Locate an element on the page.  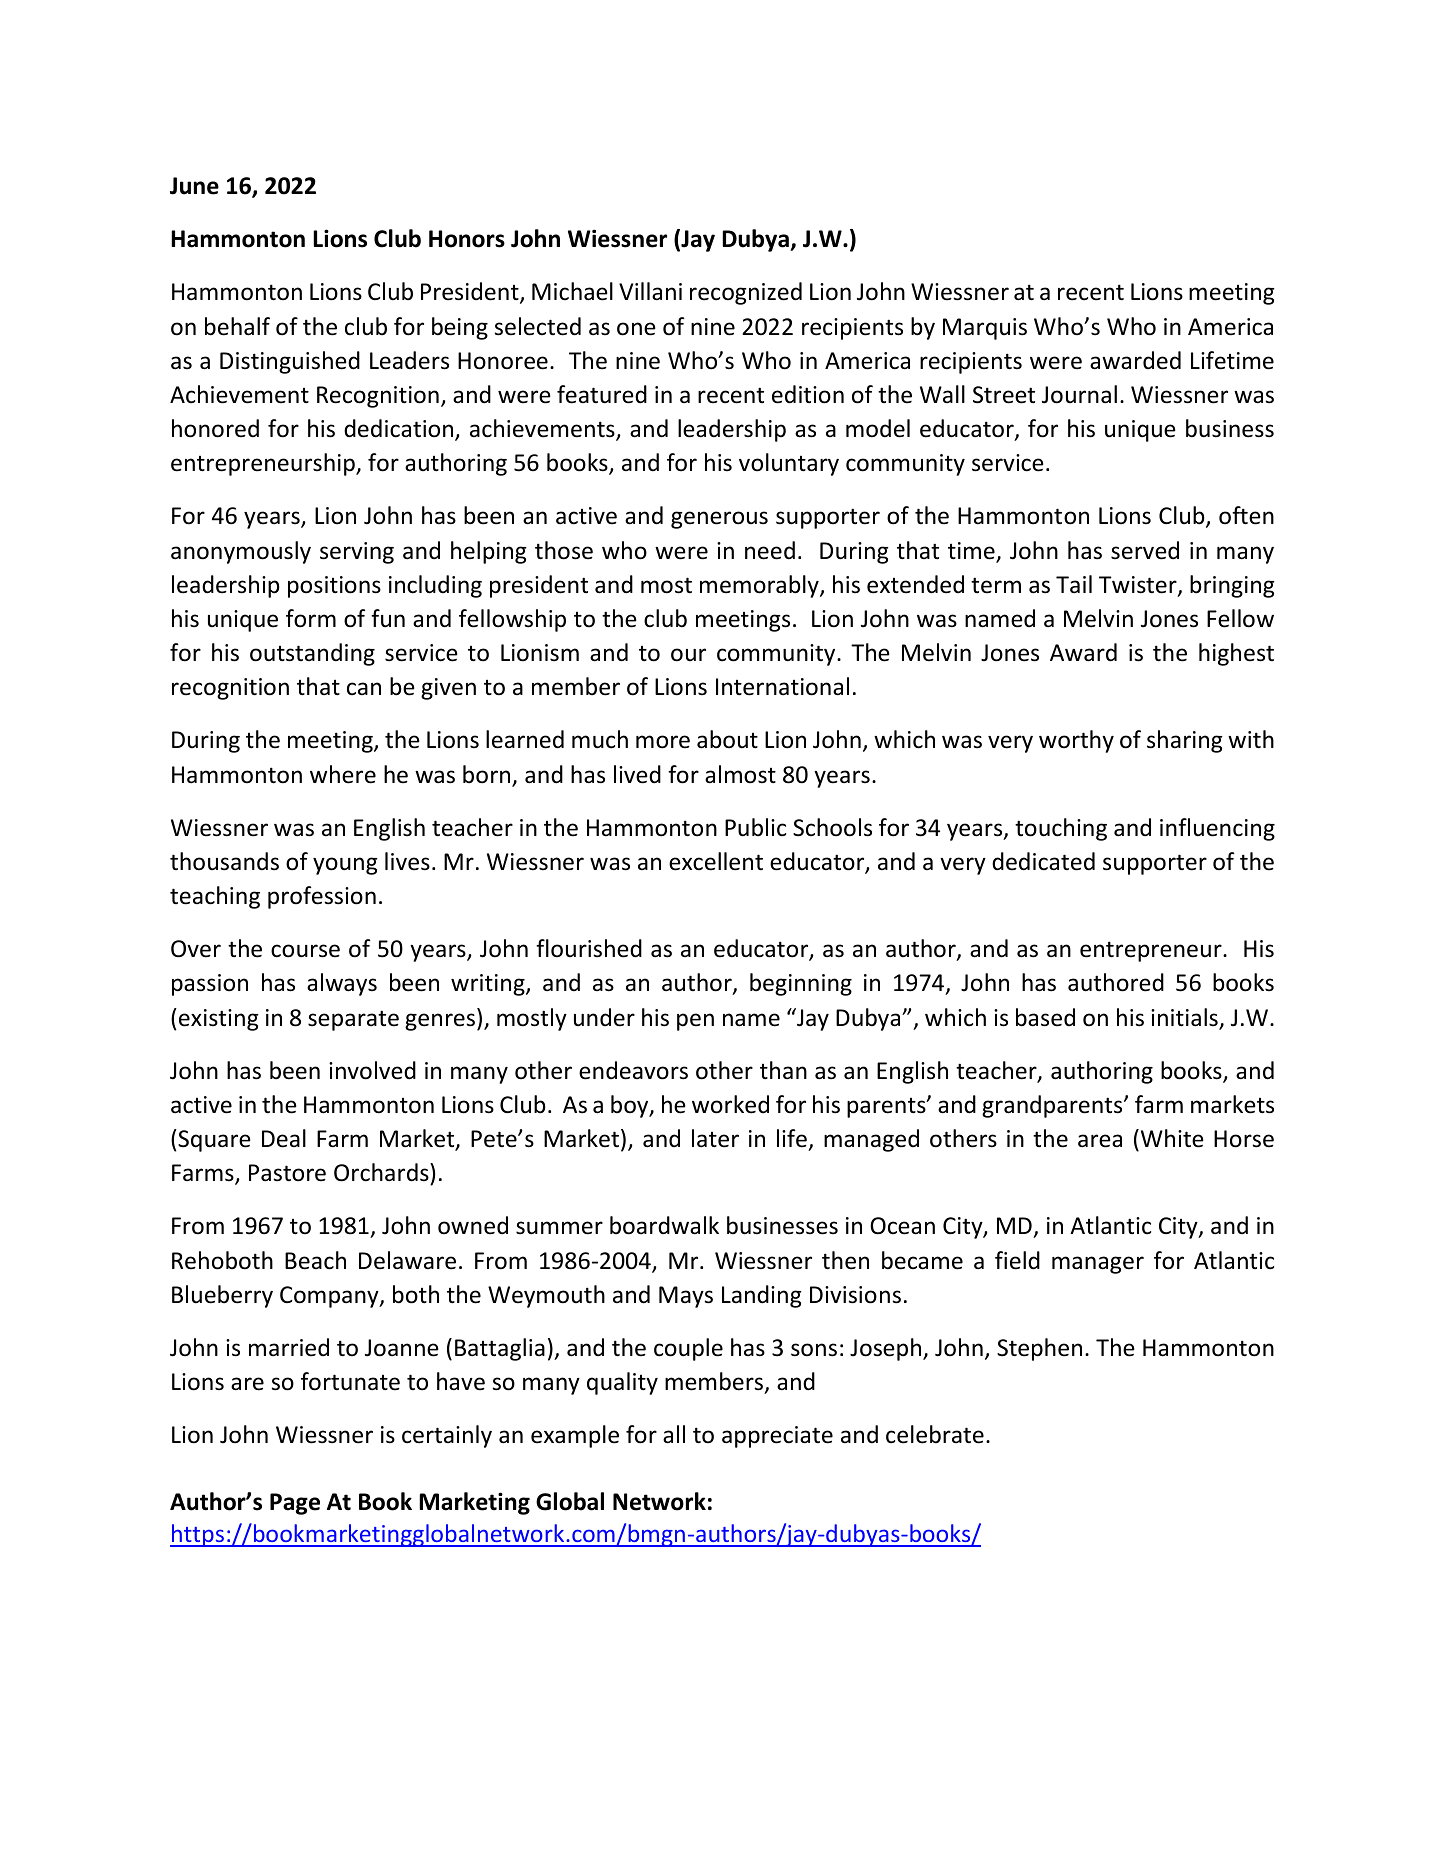
separate is located at coordinates (353, 1020).
